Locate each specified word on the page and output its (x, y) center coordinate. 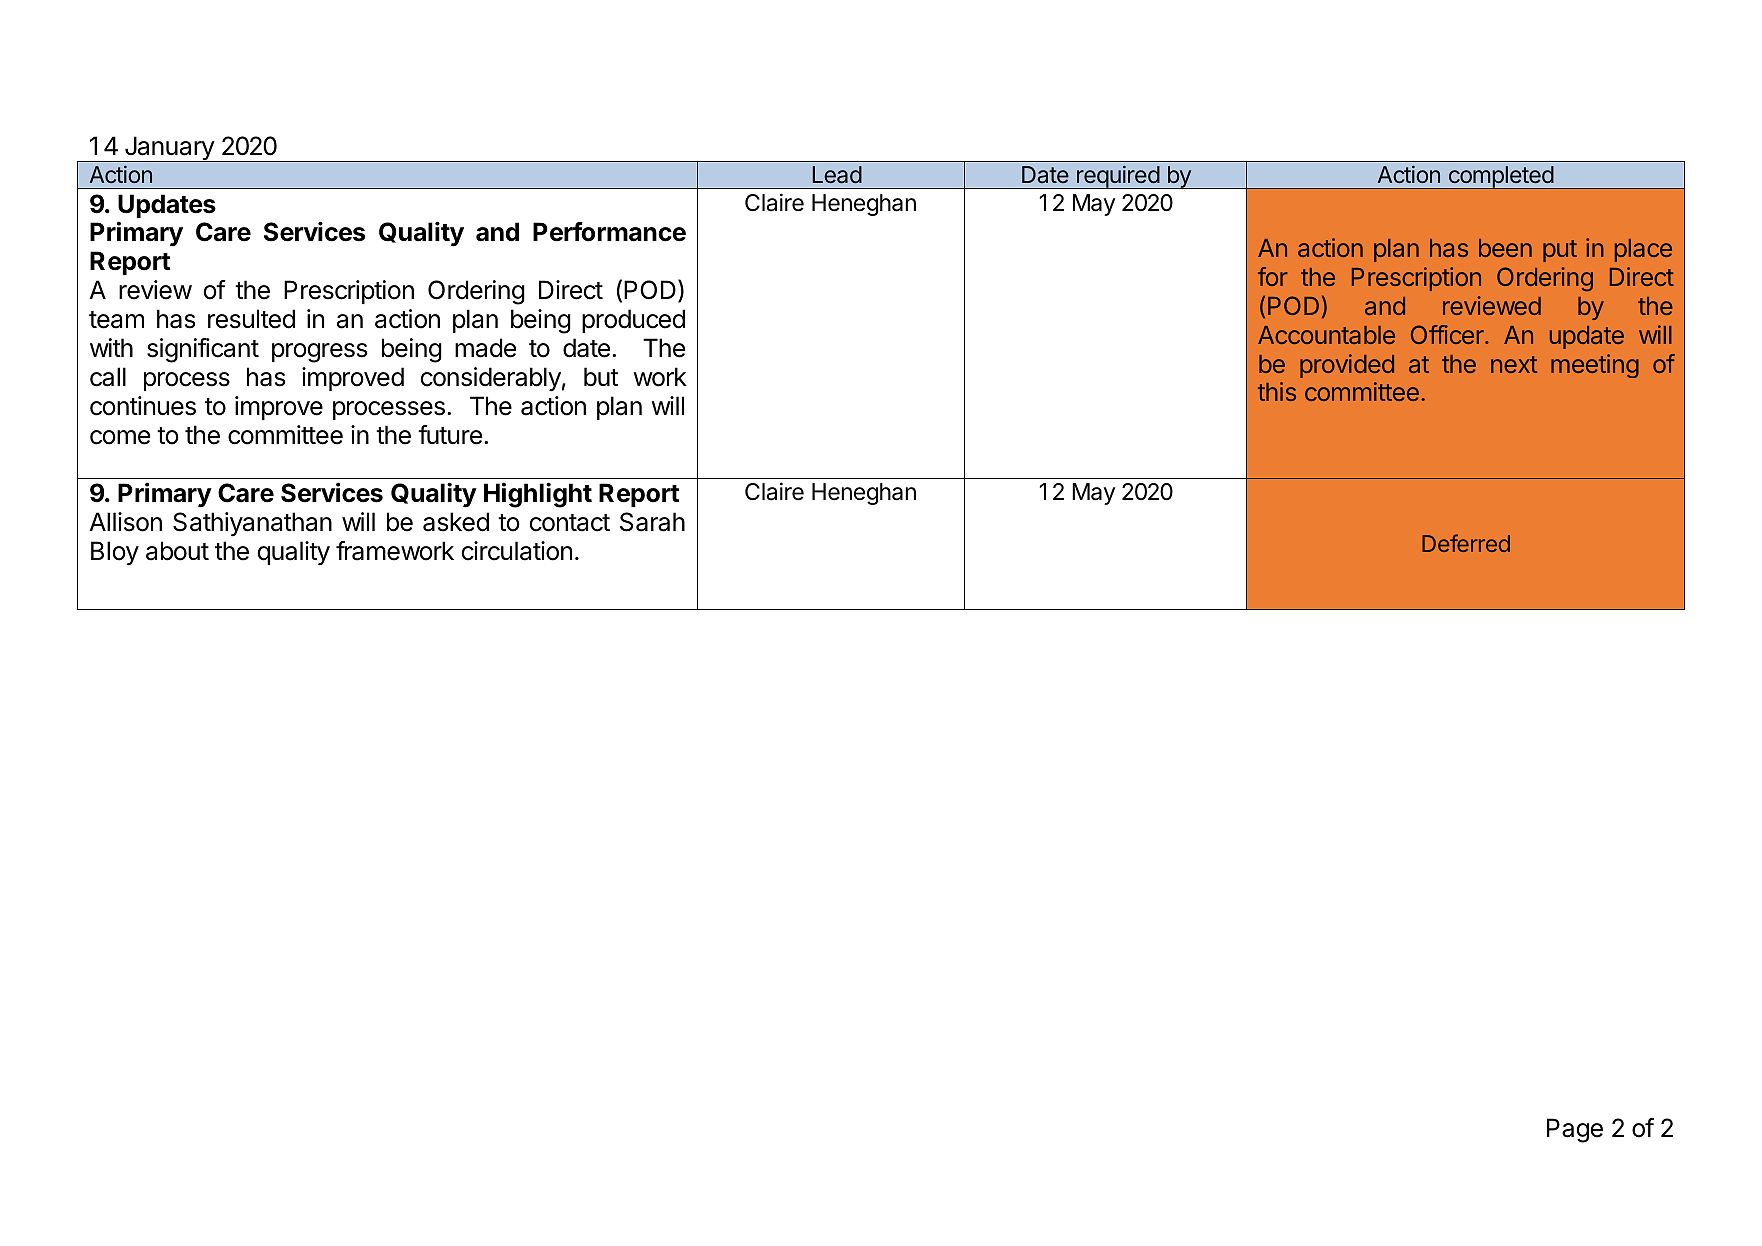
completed (1500, 177)
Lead (837, 175)
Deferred (1466, 543)
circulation (517, 551)
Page (1575, 1130)
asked (456, 522)
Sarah (652, 522)
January (169, 149)
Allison (126, 522)
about (177, 551)
